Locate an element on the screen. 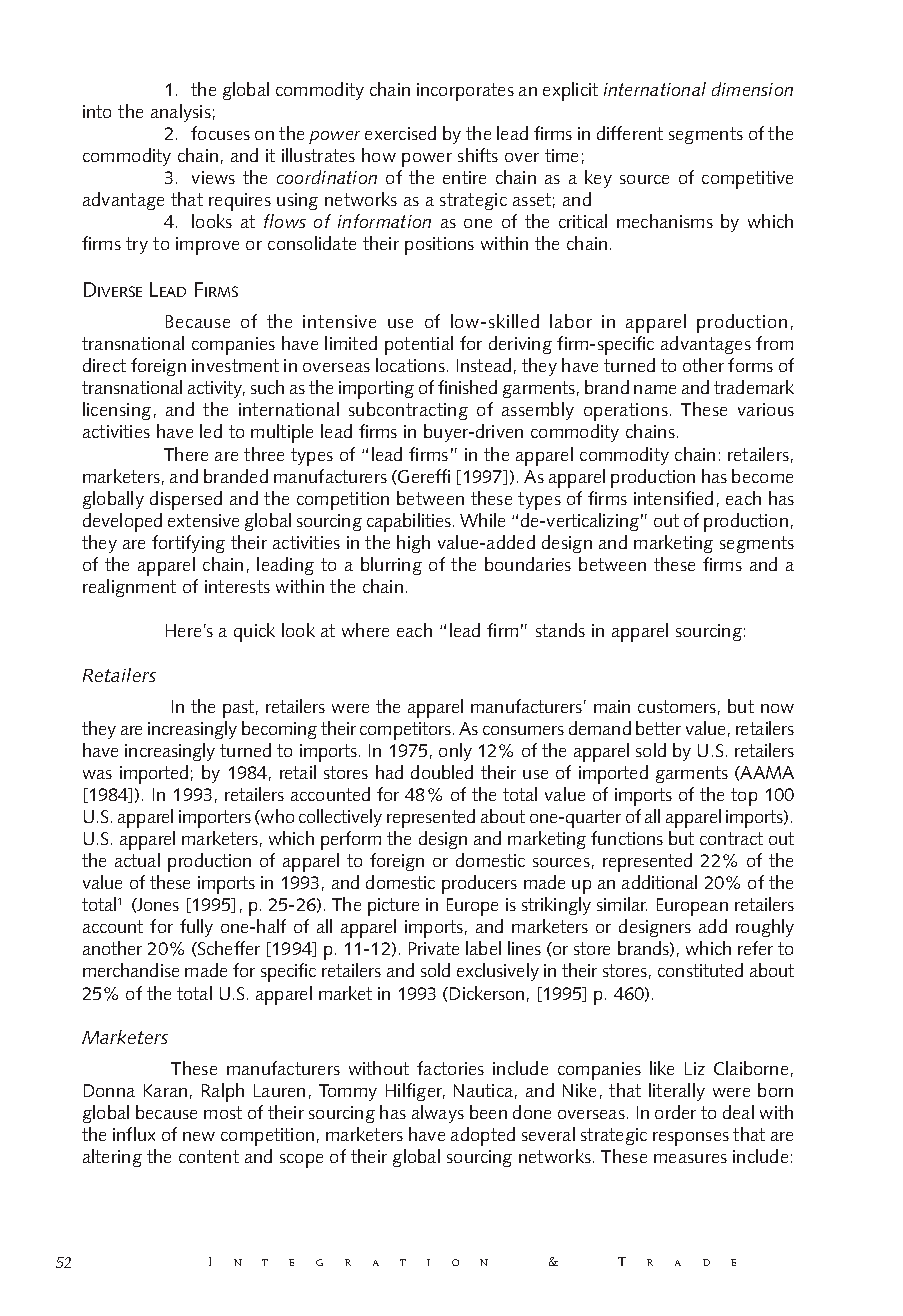  intensified is located at coordinates (673, 498).
